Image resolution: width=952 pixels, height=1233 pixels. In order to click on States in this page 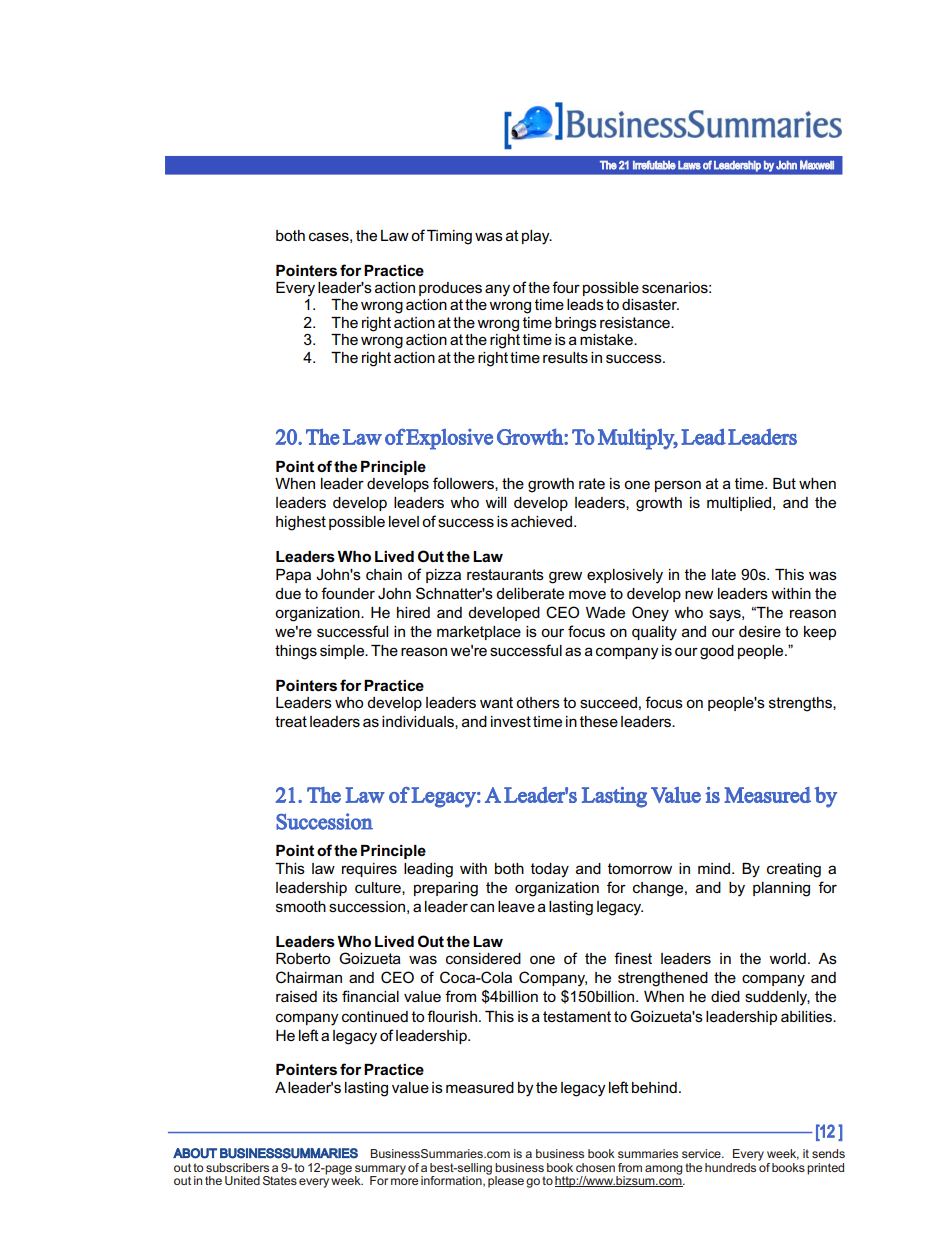, I will do `click(280, 1180)`.
